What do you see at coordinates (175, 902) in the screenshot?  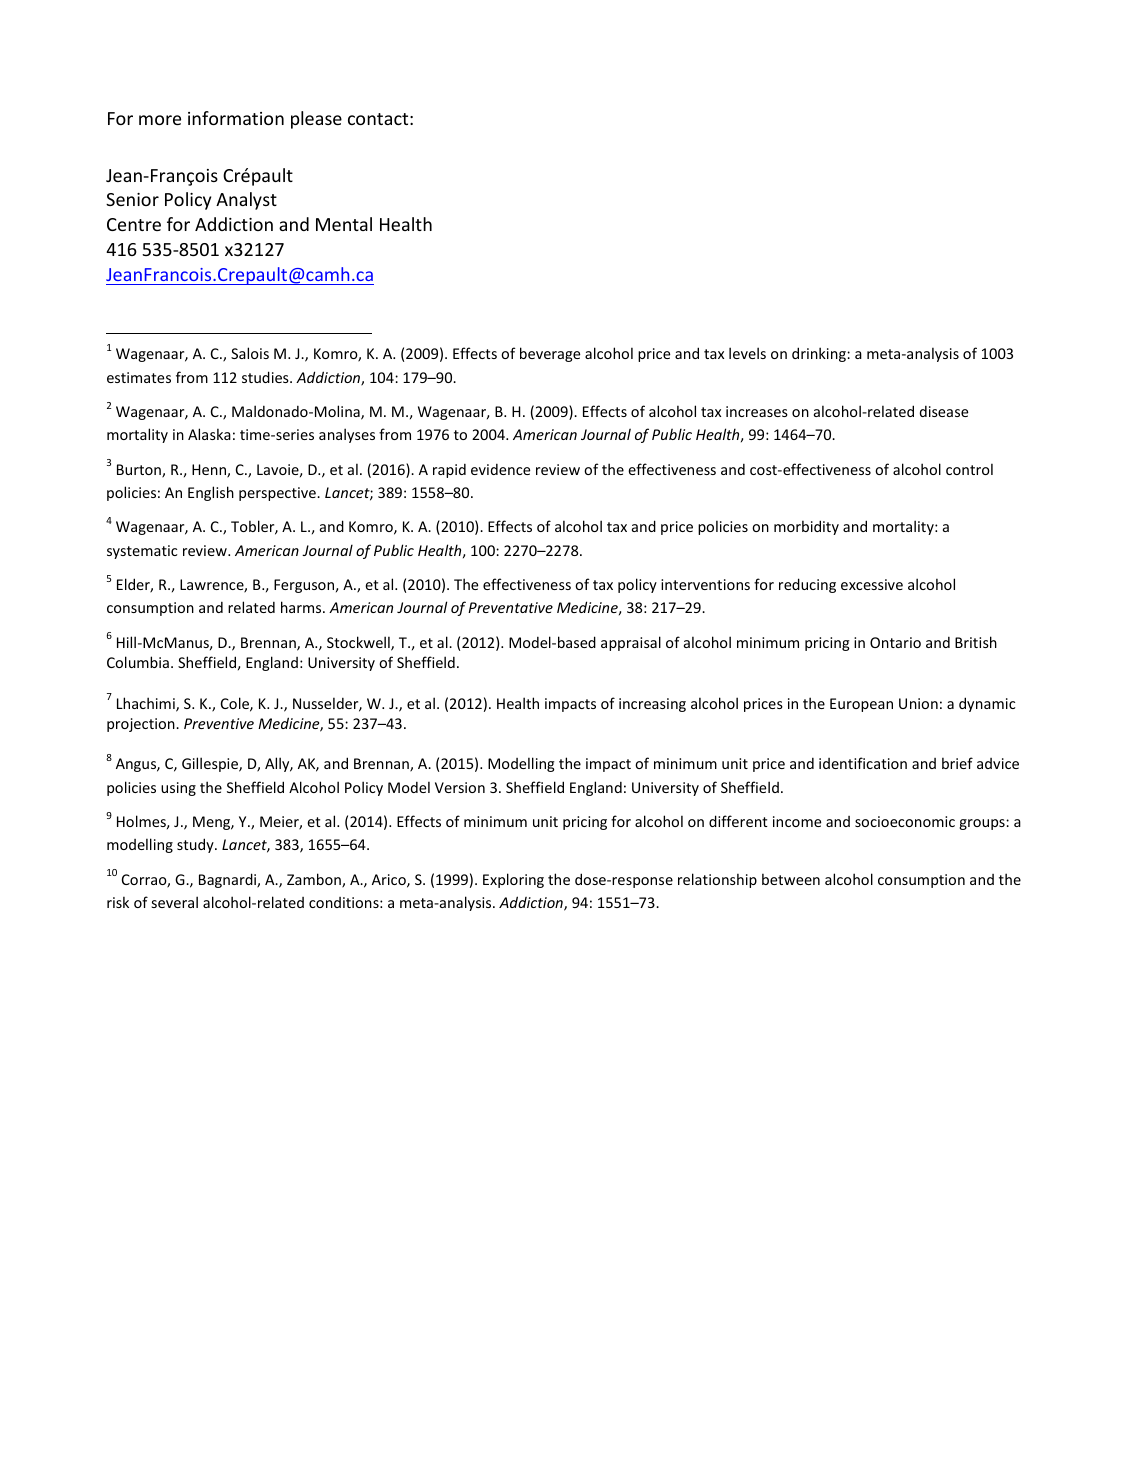 I see `several` at bounding box center [175, 902].
